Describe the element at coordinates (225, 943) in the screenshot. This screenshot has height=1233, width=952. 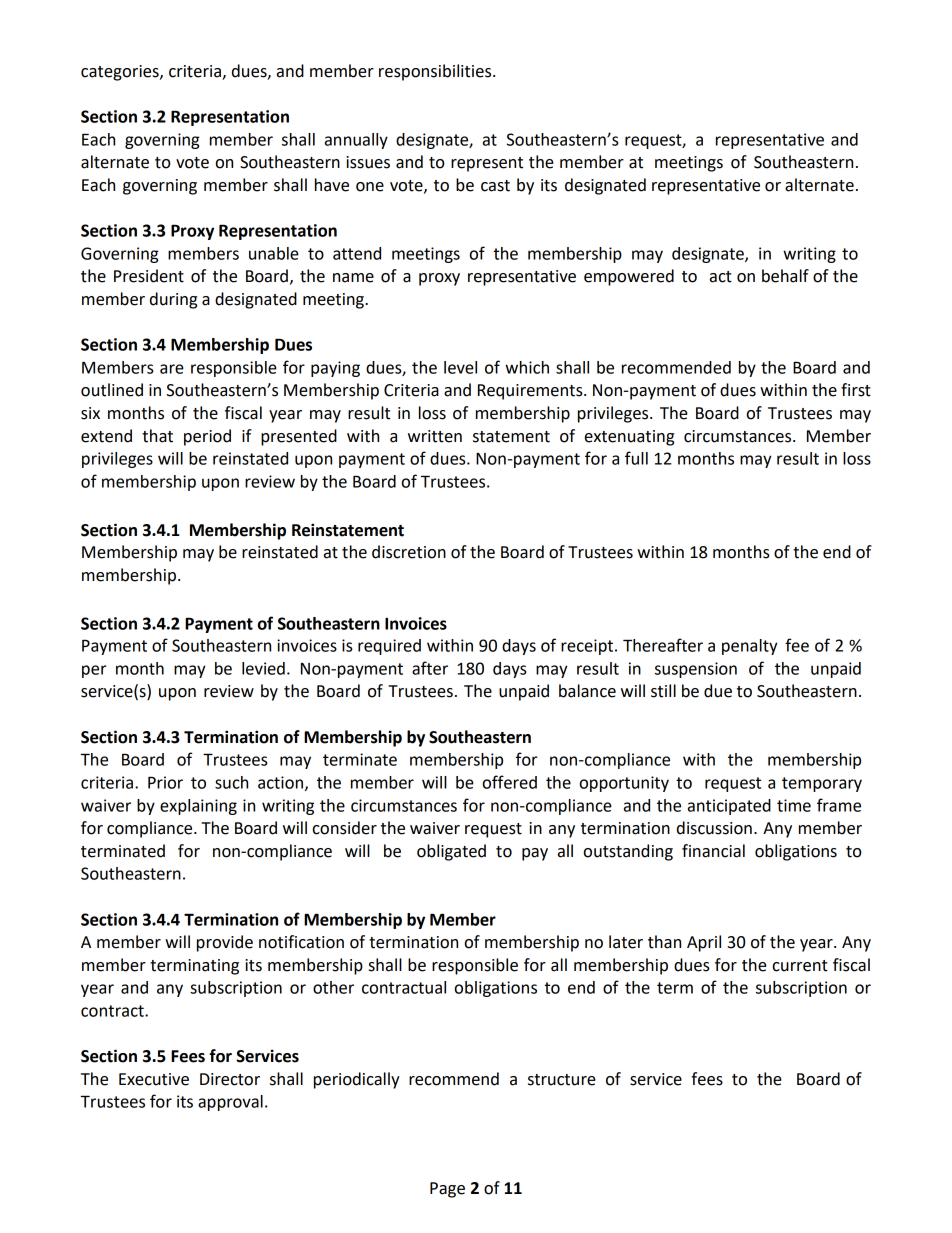
I see `provide` at that location.
